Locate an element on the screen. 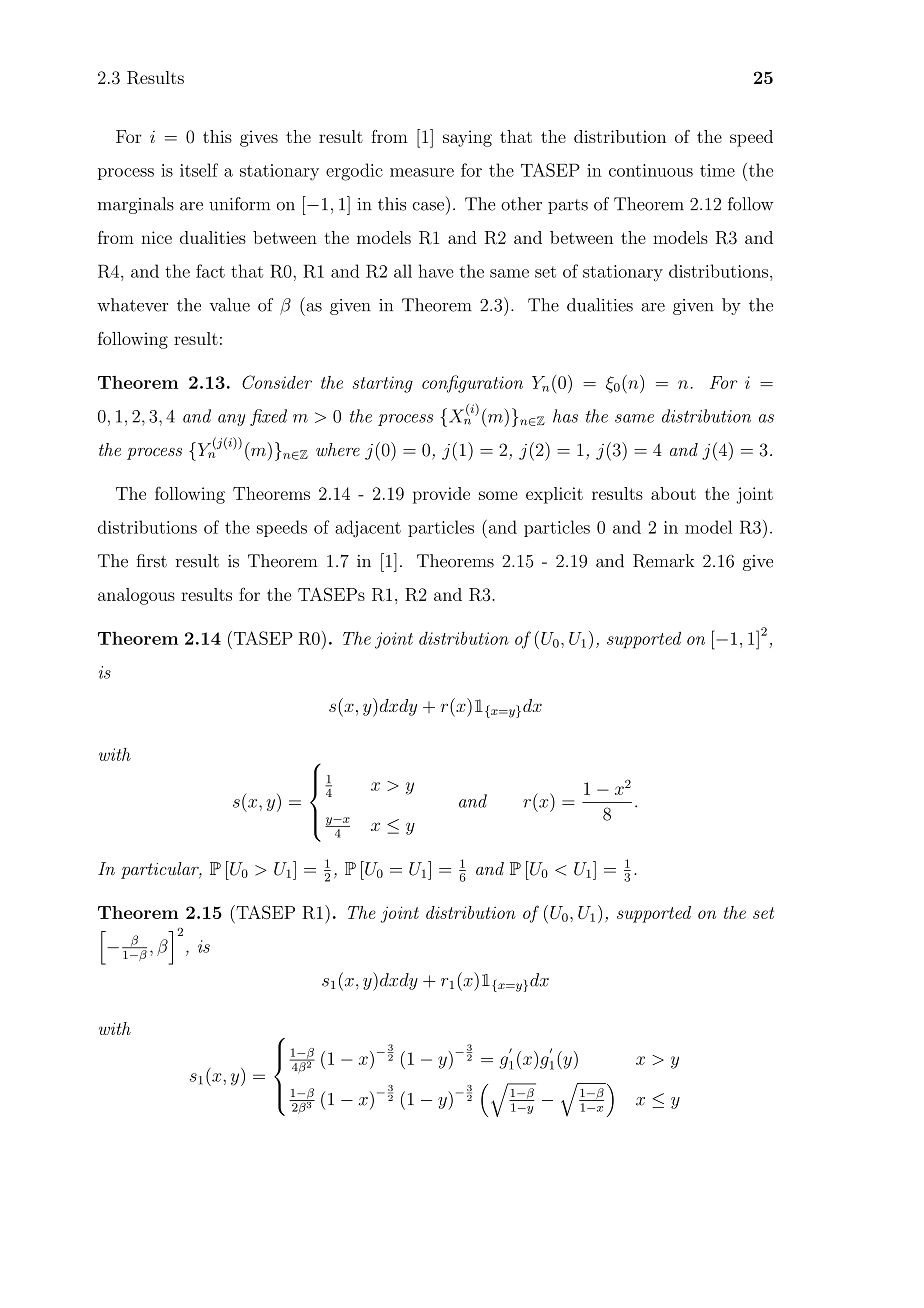  has is located at coordinates (565, 416).
